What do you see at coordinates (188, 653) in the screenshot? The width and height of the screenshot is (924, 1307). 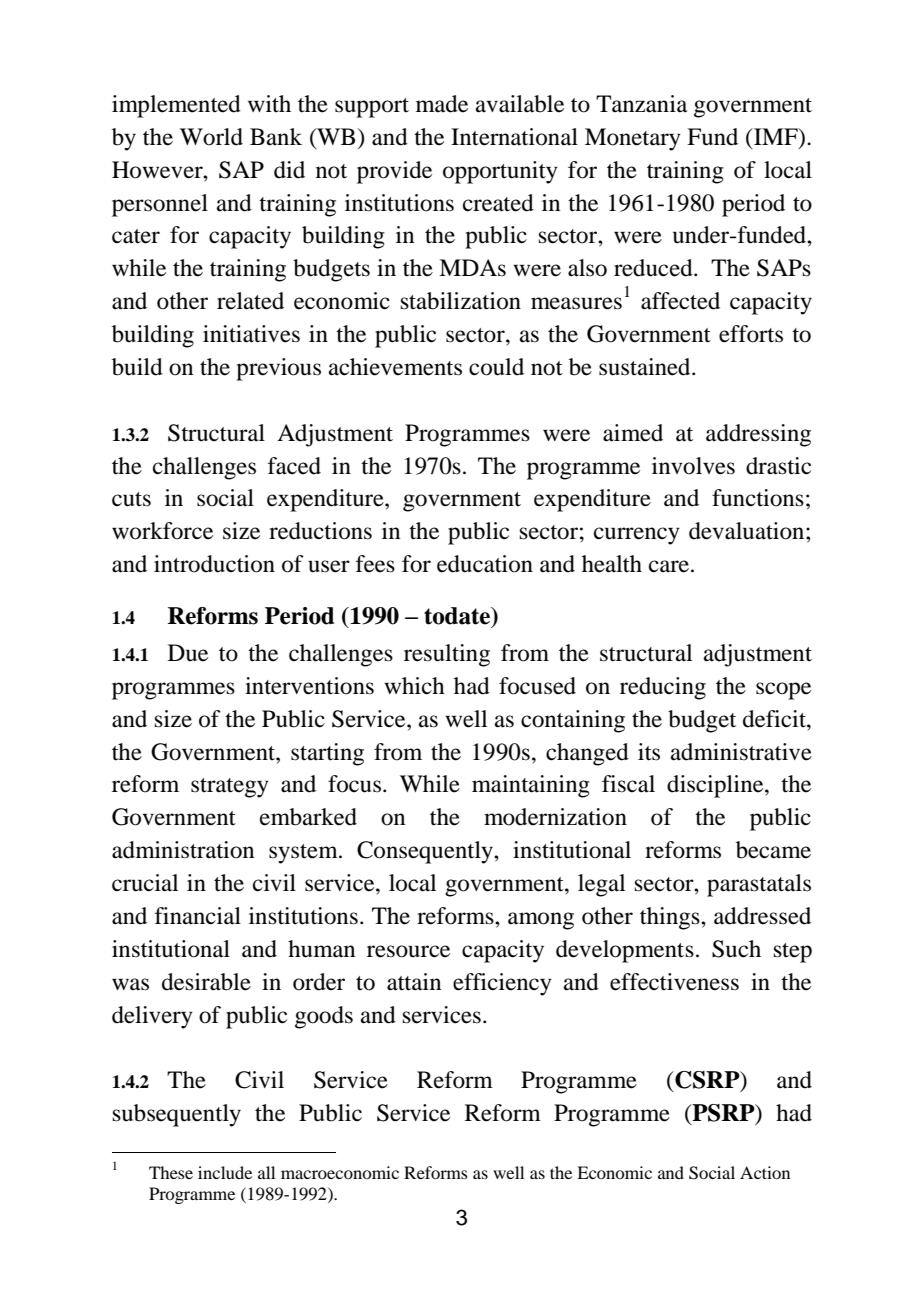 I see `Due` at bounding box center [188, 653].
